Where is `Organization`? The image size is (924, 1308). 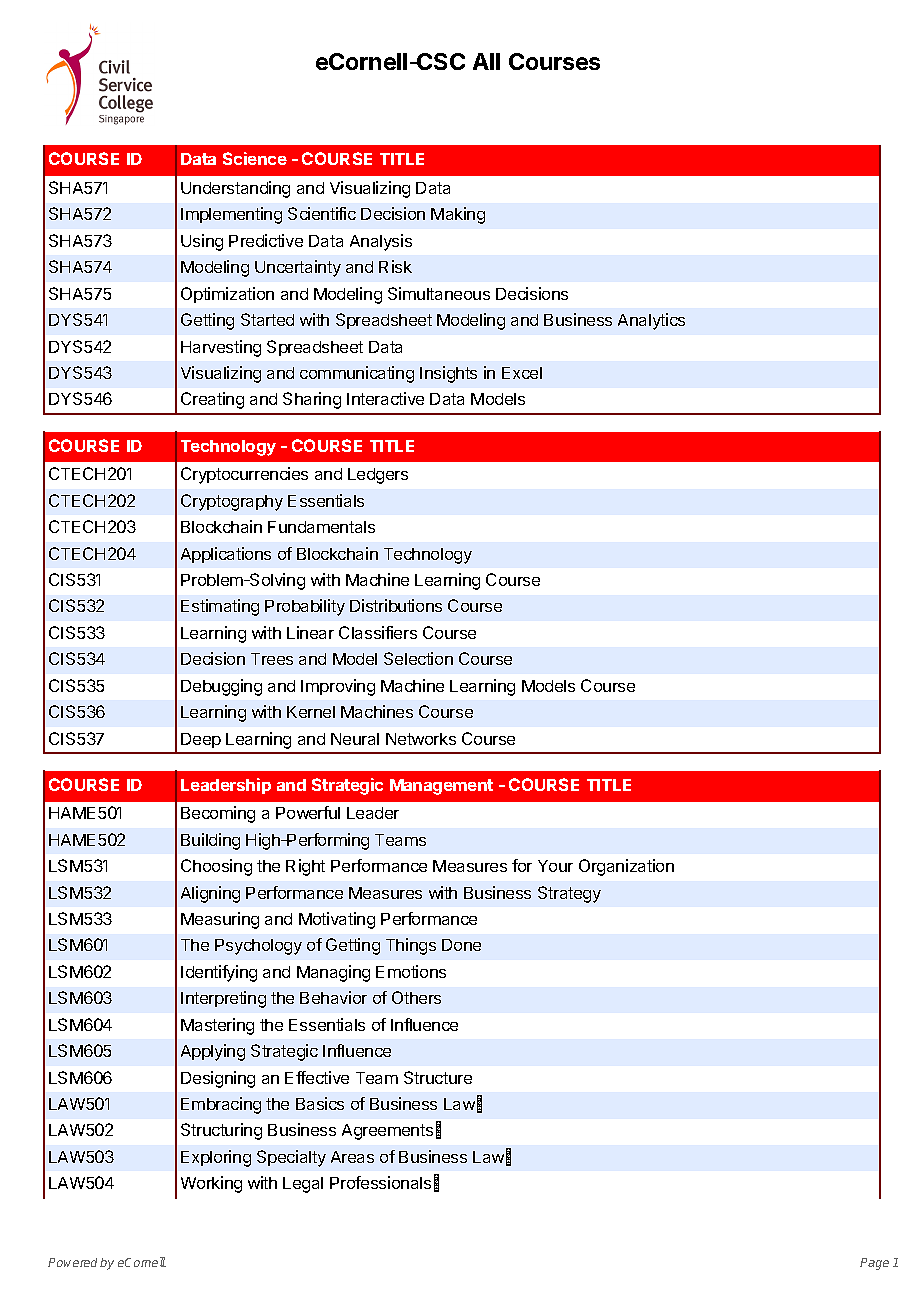 Organization is located at coordinates (626, 867).
